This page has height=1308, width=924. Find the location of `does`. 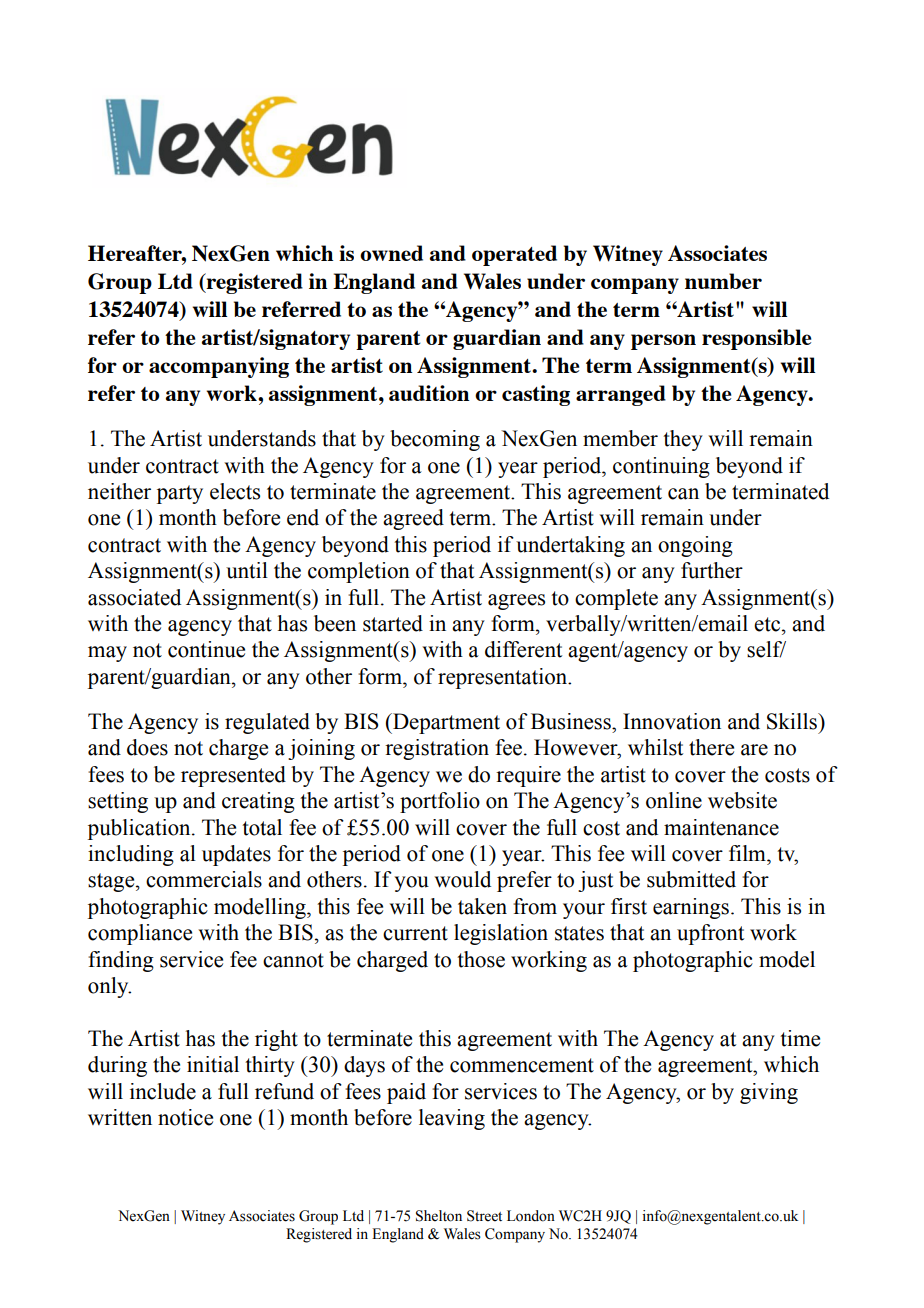

does is located at coordinates (147, 747).
